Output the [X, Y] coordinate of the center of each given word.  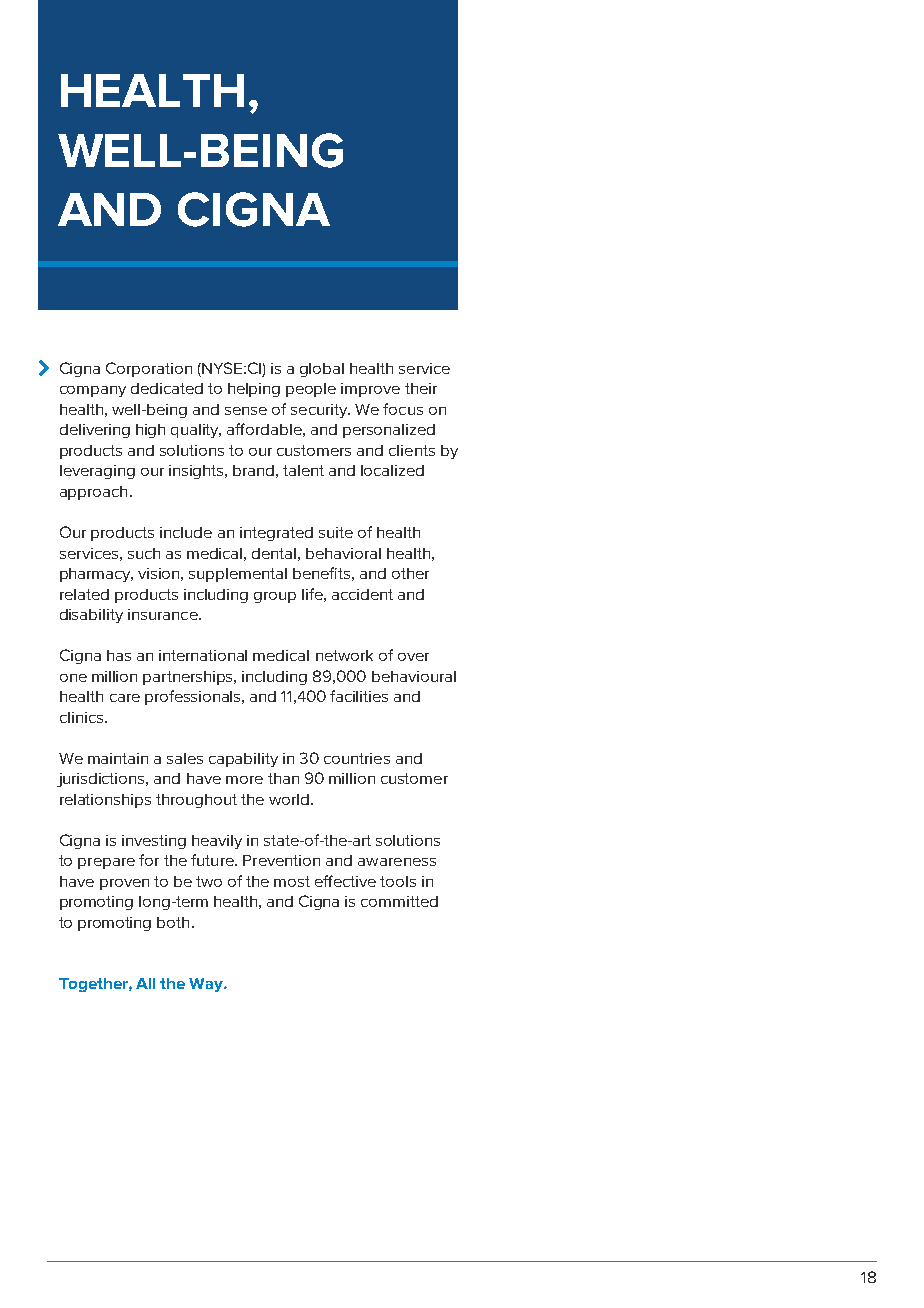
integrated [276, 534]
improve [370, 390]
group [275, 597]
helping [254, 390]
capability [243, 760]
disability [91, 616]
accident [362, 594]
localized [392, 470]
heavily [217, 842]
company [93, 391]
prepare [106, 863]
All [145, 983]
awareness [397, 862]
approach [93, 493]
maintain [118, 758]
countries [357, 758]
